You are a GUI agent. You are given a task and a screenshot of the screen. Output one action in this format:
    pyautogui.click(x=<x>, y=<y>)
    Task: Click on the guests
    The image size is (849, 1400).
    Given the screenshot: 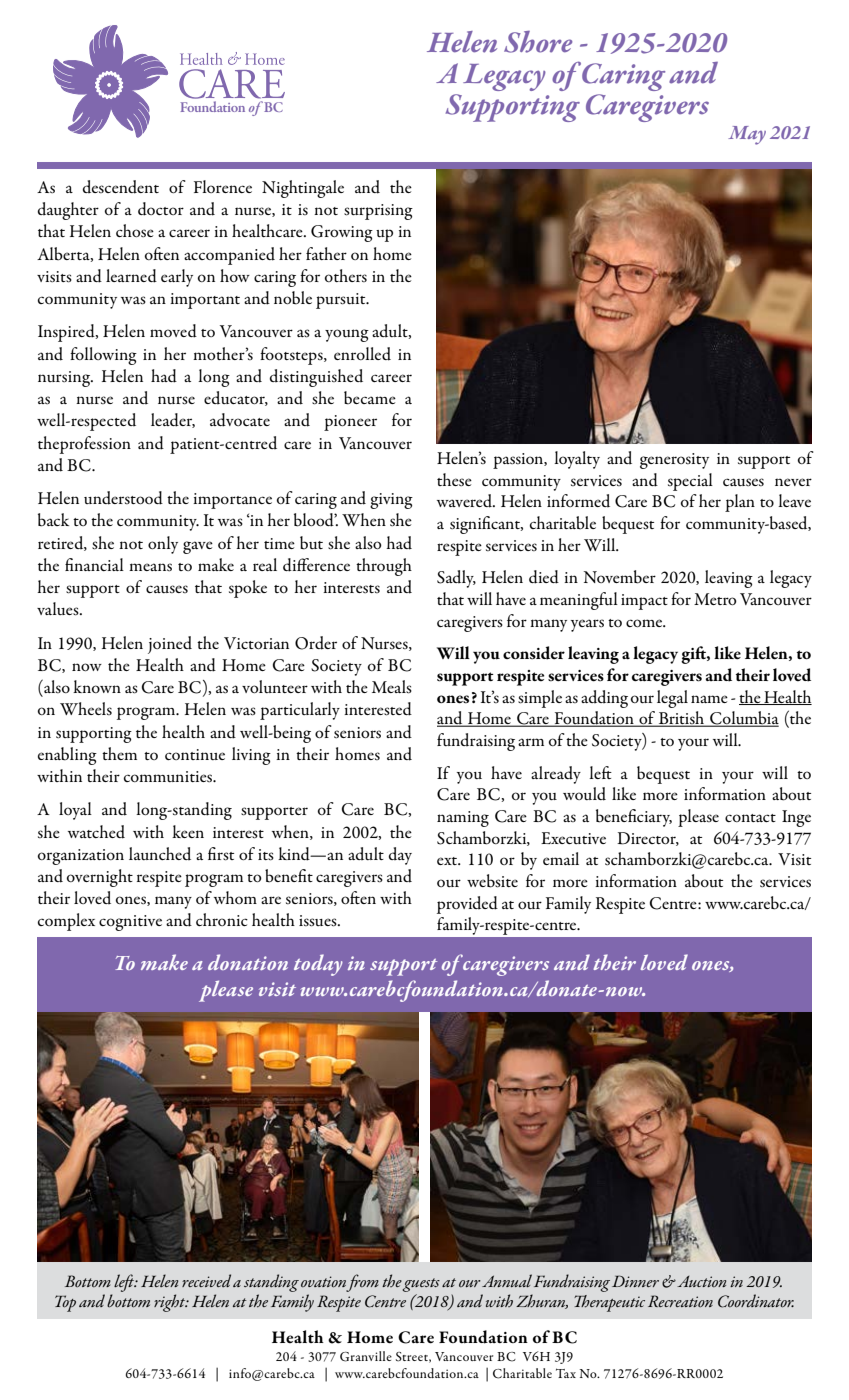 What is the action you would take?
    pyautogui.click(x=421, y=1285)
